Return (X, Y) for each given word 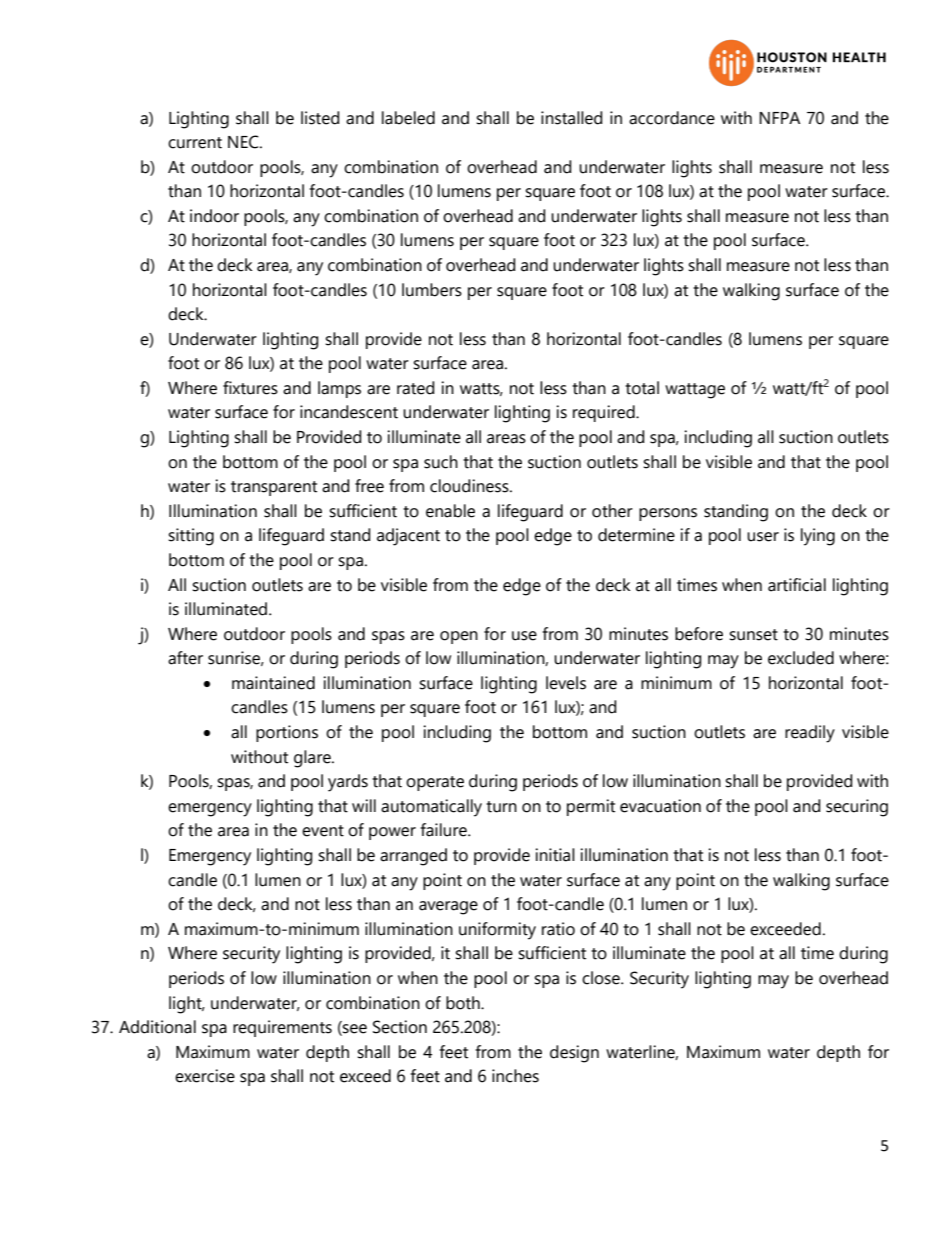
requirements (282, 1028)
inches (515, 1076)
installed (571, 118)
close (602, 978)
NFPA (779, 118)
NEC (244, 142)
